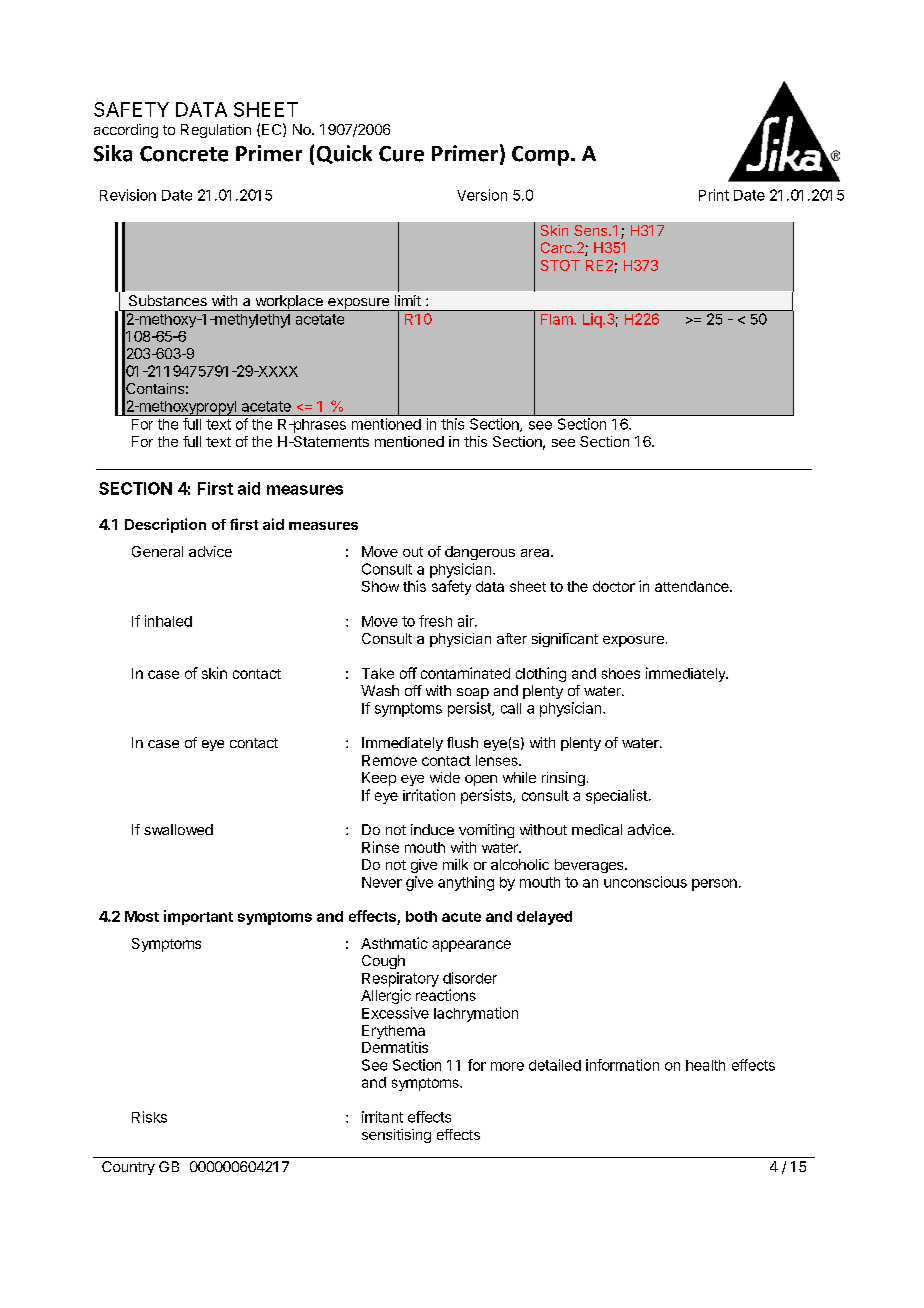 The image size is (924, 1308). Describe the element at coordinates (714, 195) in the document. I see `Print` at that location.
